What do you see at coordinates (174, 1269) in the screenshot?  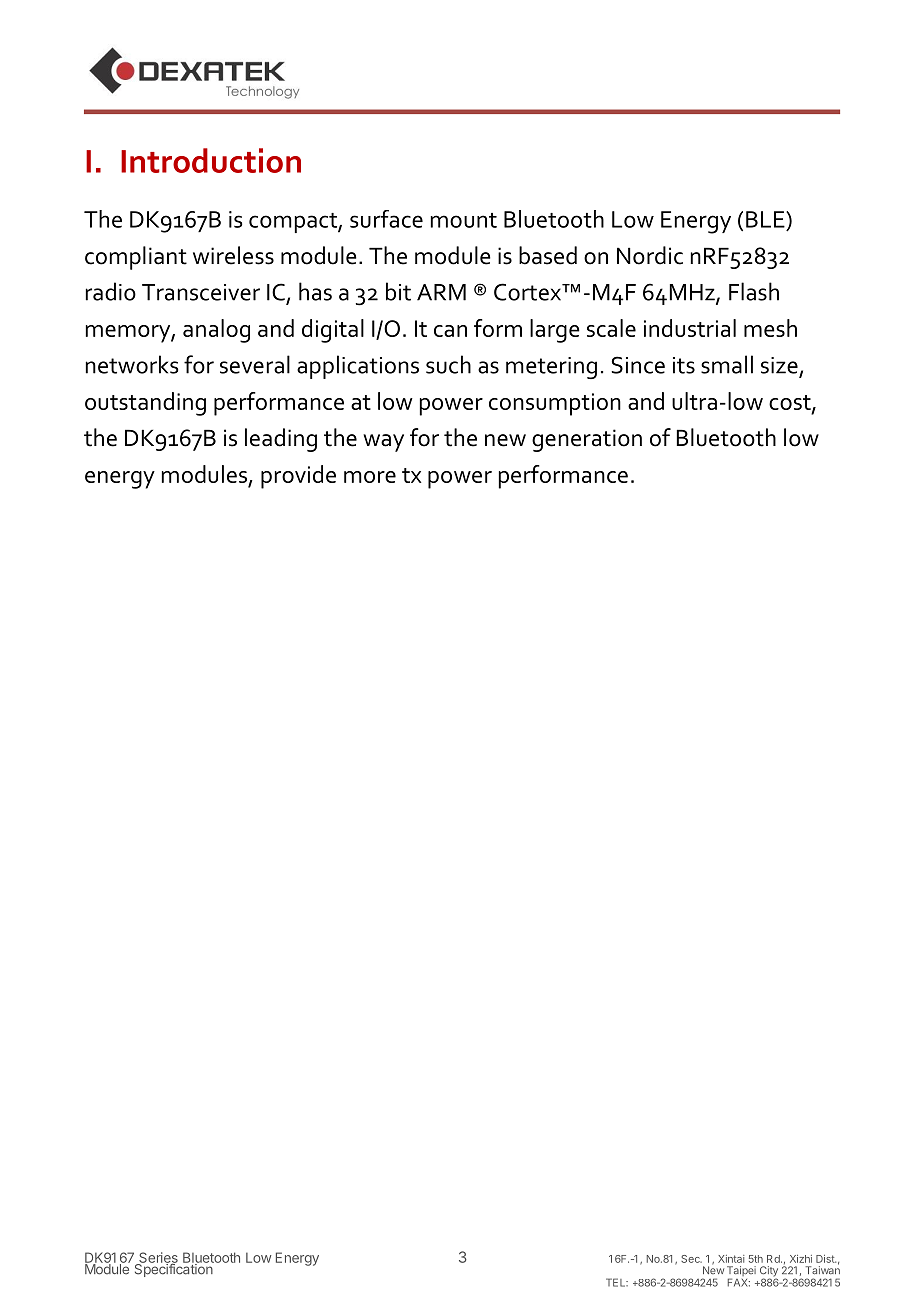 I see `Specification` at bounding box center [174, 1269].
